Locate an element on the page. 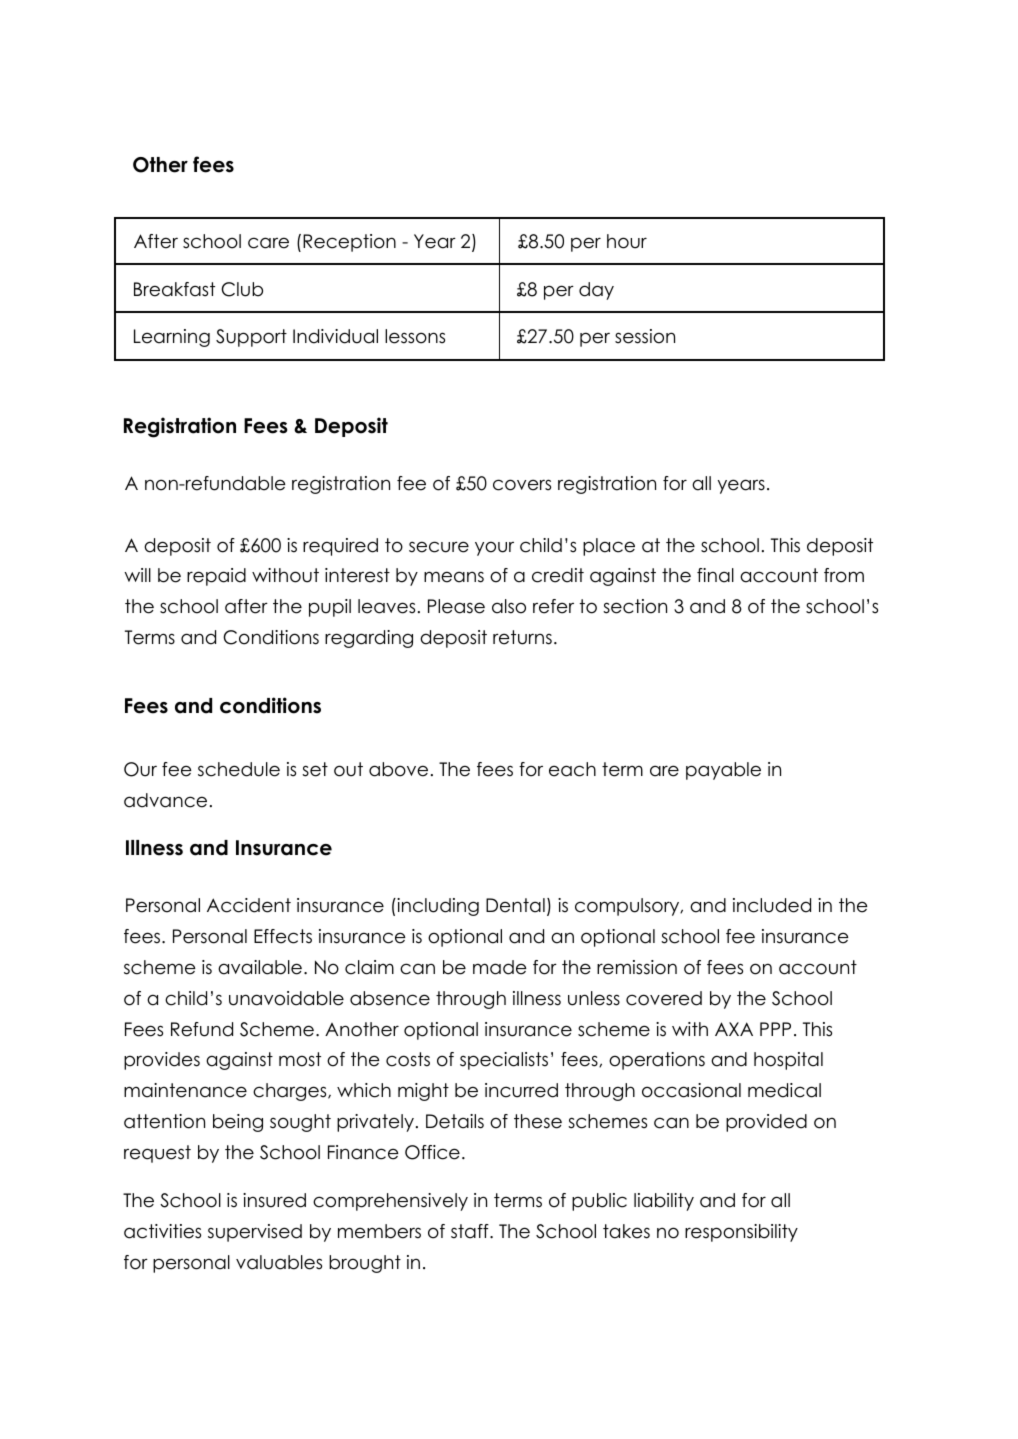 The width and height of the document is (1018, 1439). supervised is located at coordinates (255, 1233).
